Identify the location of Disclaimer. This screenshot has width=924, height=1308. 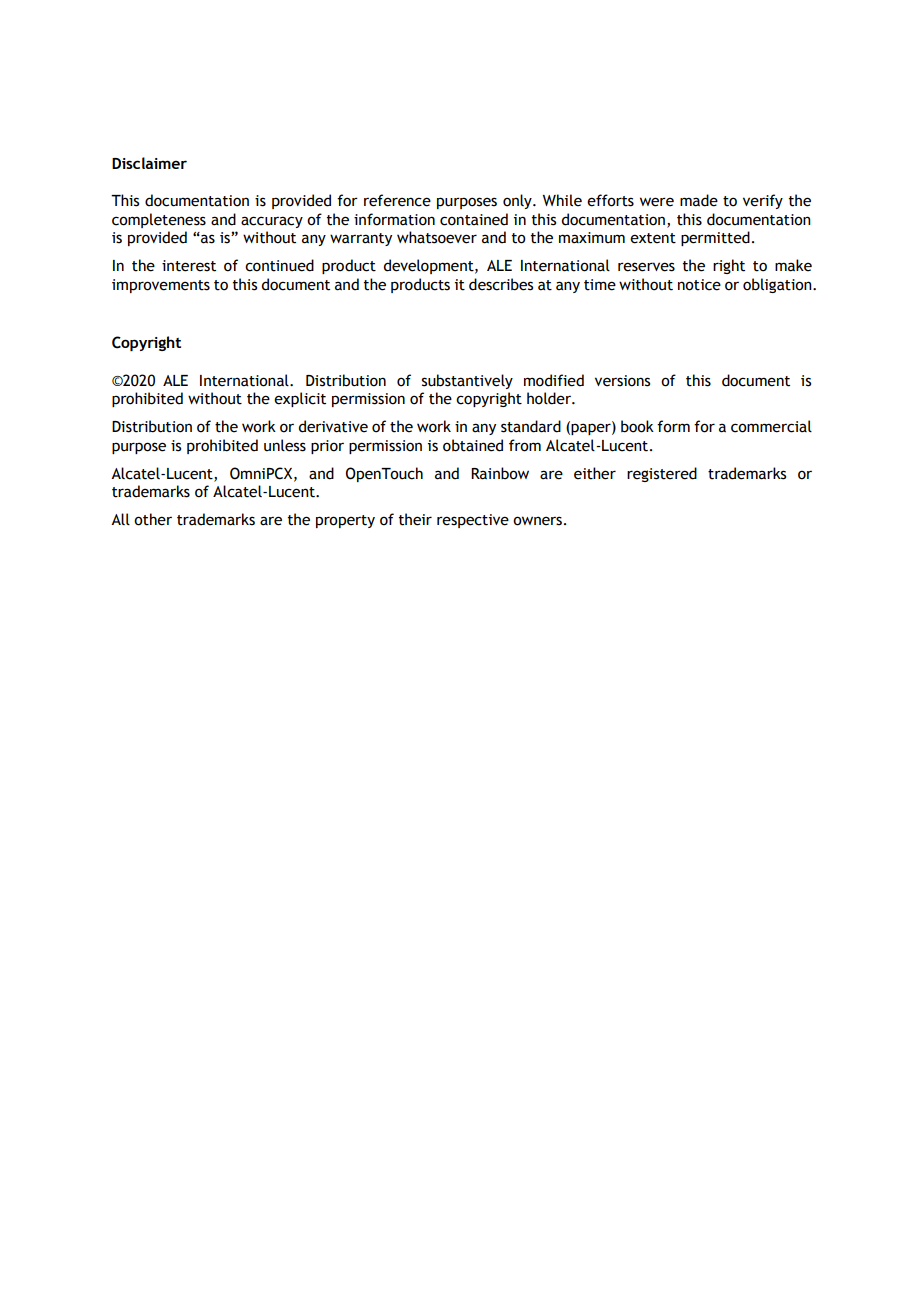
(149, 163).
